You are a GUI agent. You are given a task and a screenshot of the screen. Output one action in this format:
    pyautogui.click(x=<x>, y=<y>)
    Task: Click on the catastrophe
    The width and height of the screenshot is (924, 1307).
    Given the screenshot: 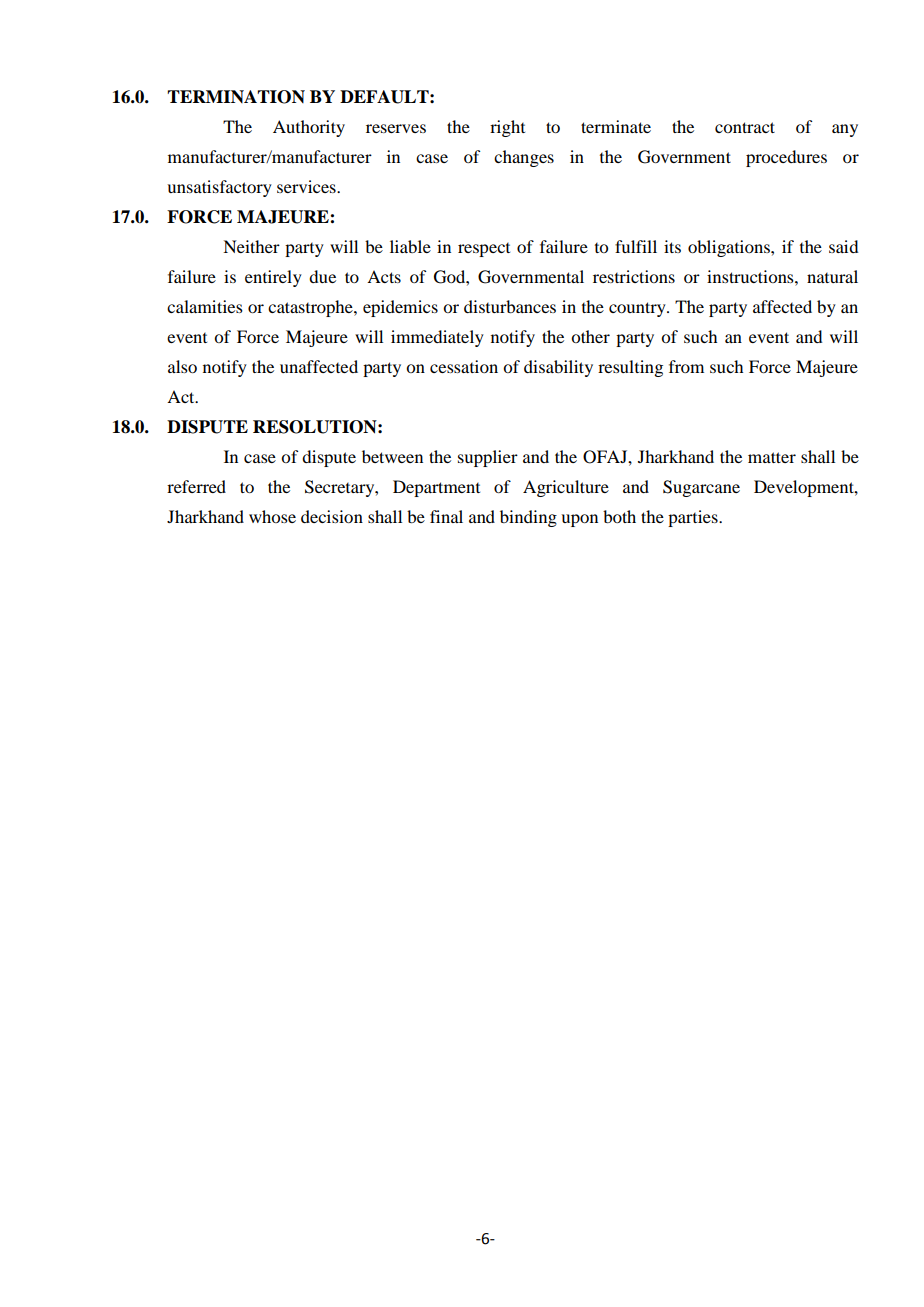 What is the action you would take?
    pyautogui.click(x=311, y=308)
